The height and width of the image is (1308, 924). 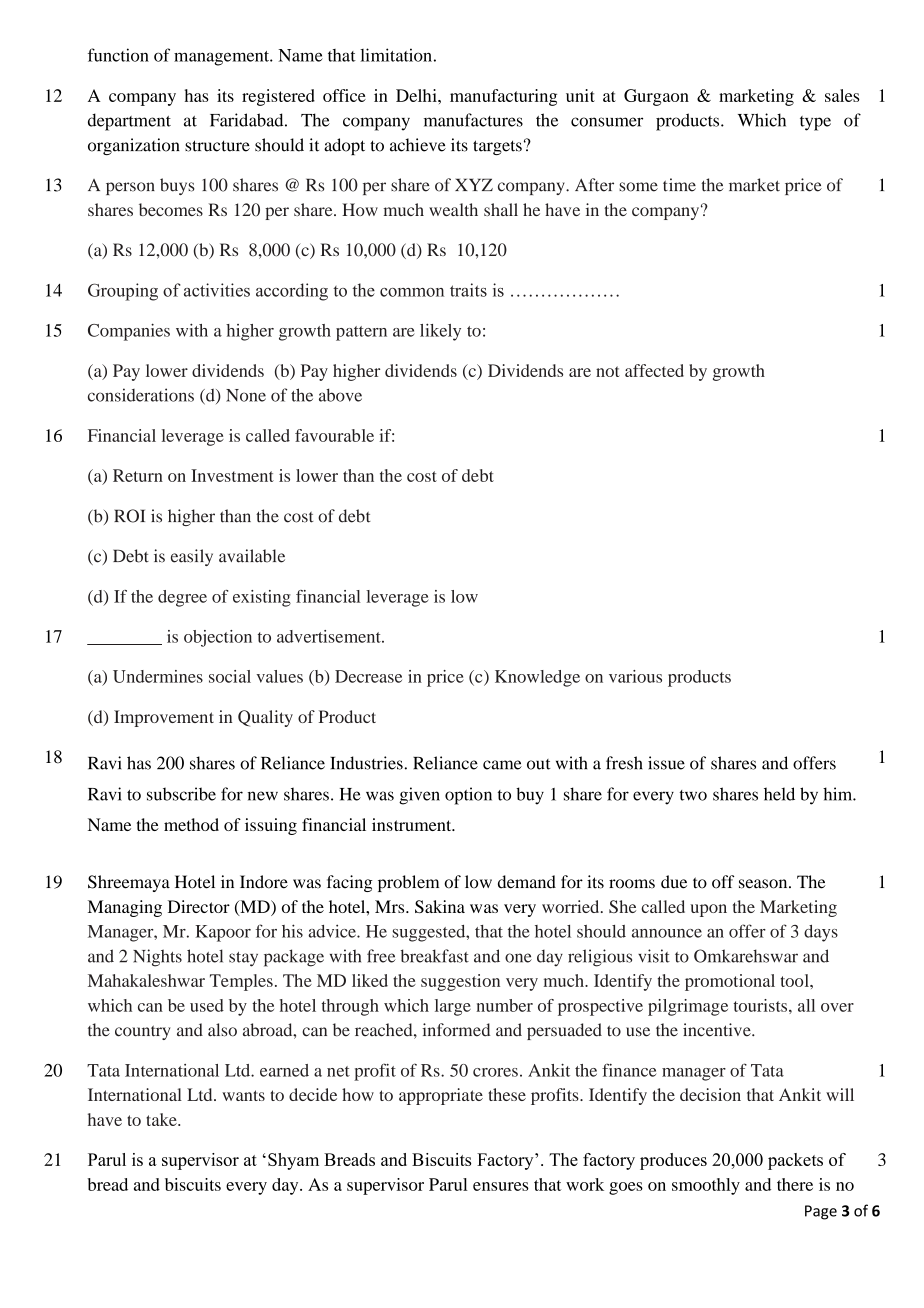 What do you see at coordinates (162, 1119) in the image?
I see `take` at bounding box center [162, 1119].
